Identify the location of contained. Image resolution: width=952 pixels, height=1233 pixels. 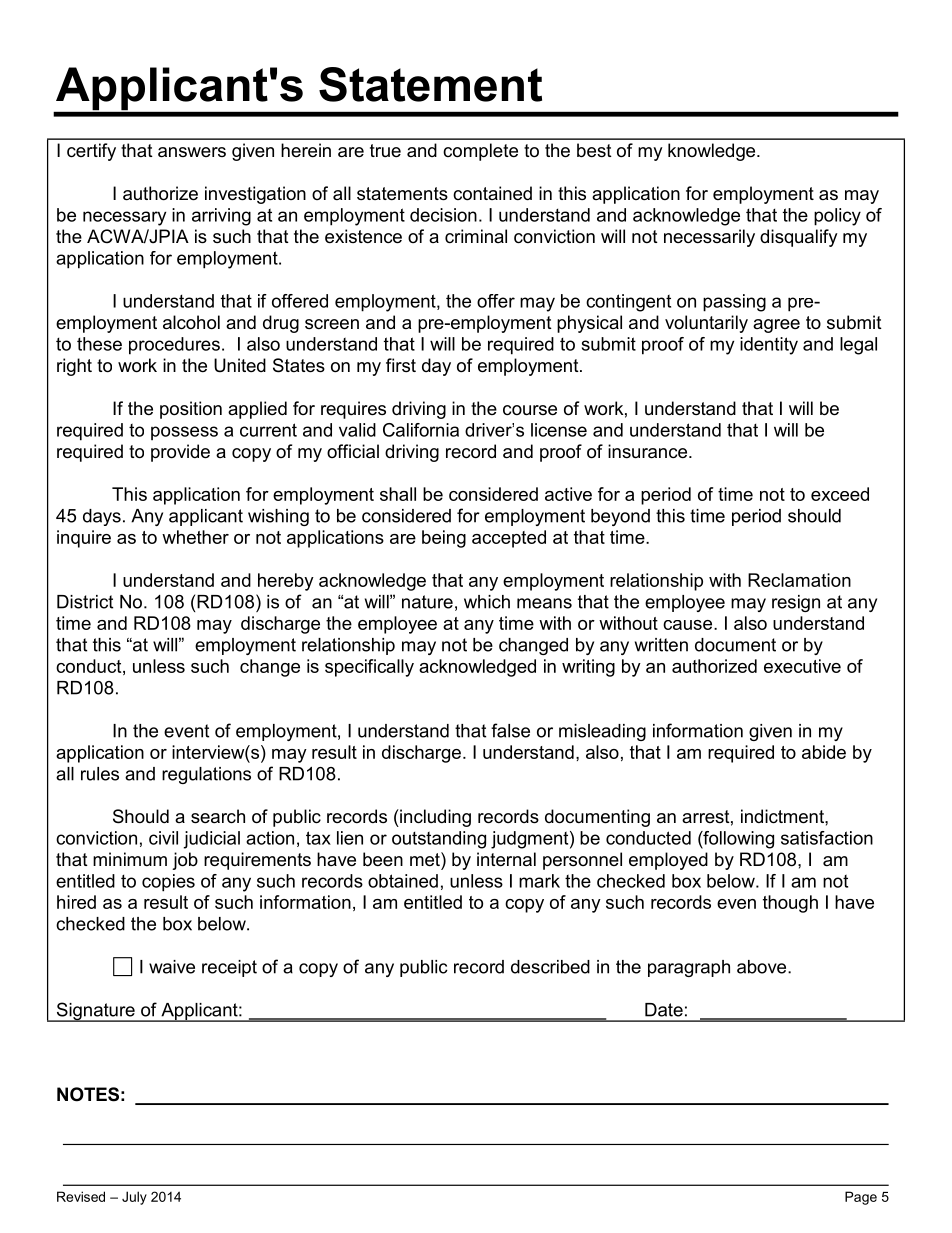
(492, 193).
